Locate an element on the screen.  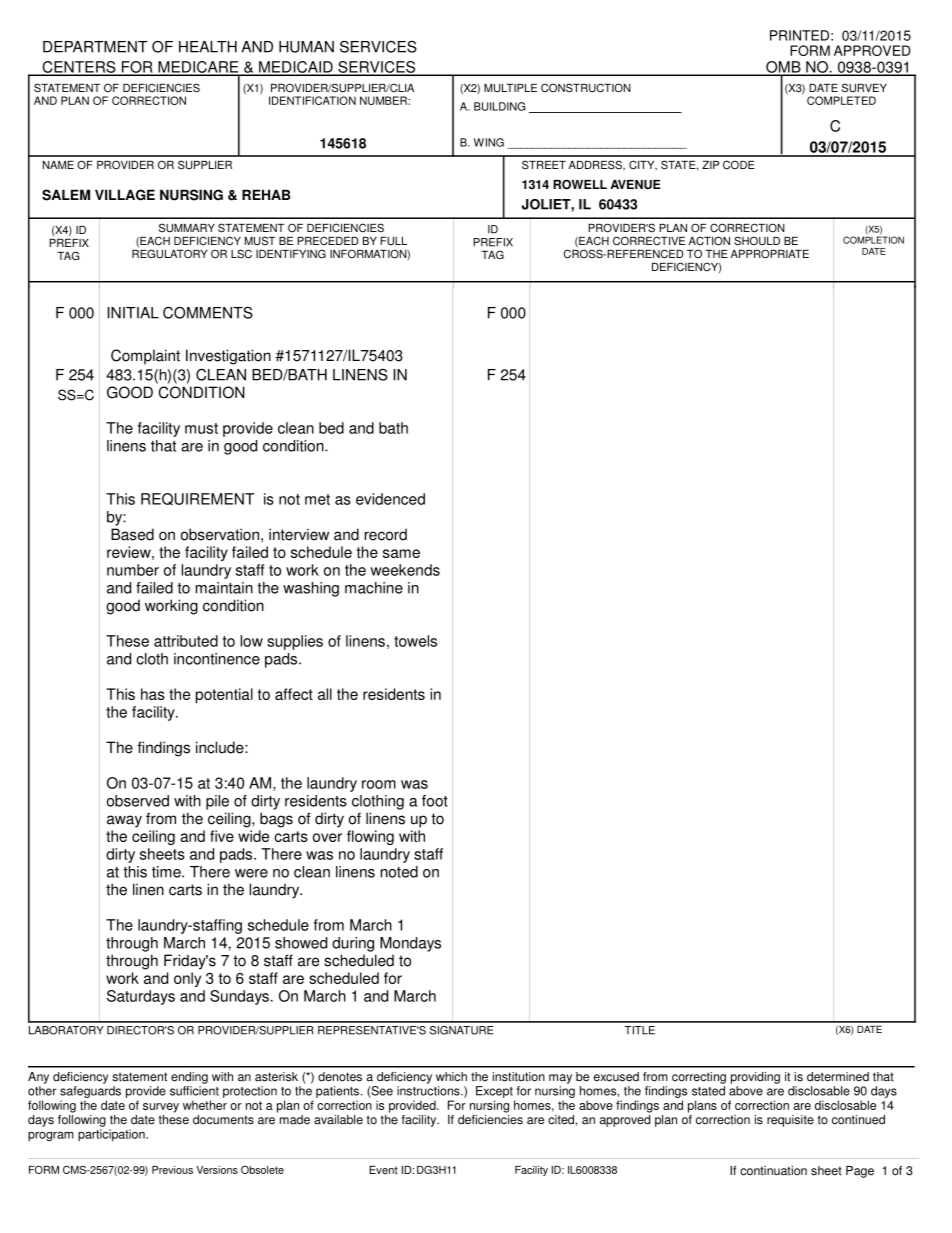
observed is located at coordinates (138, 801).
